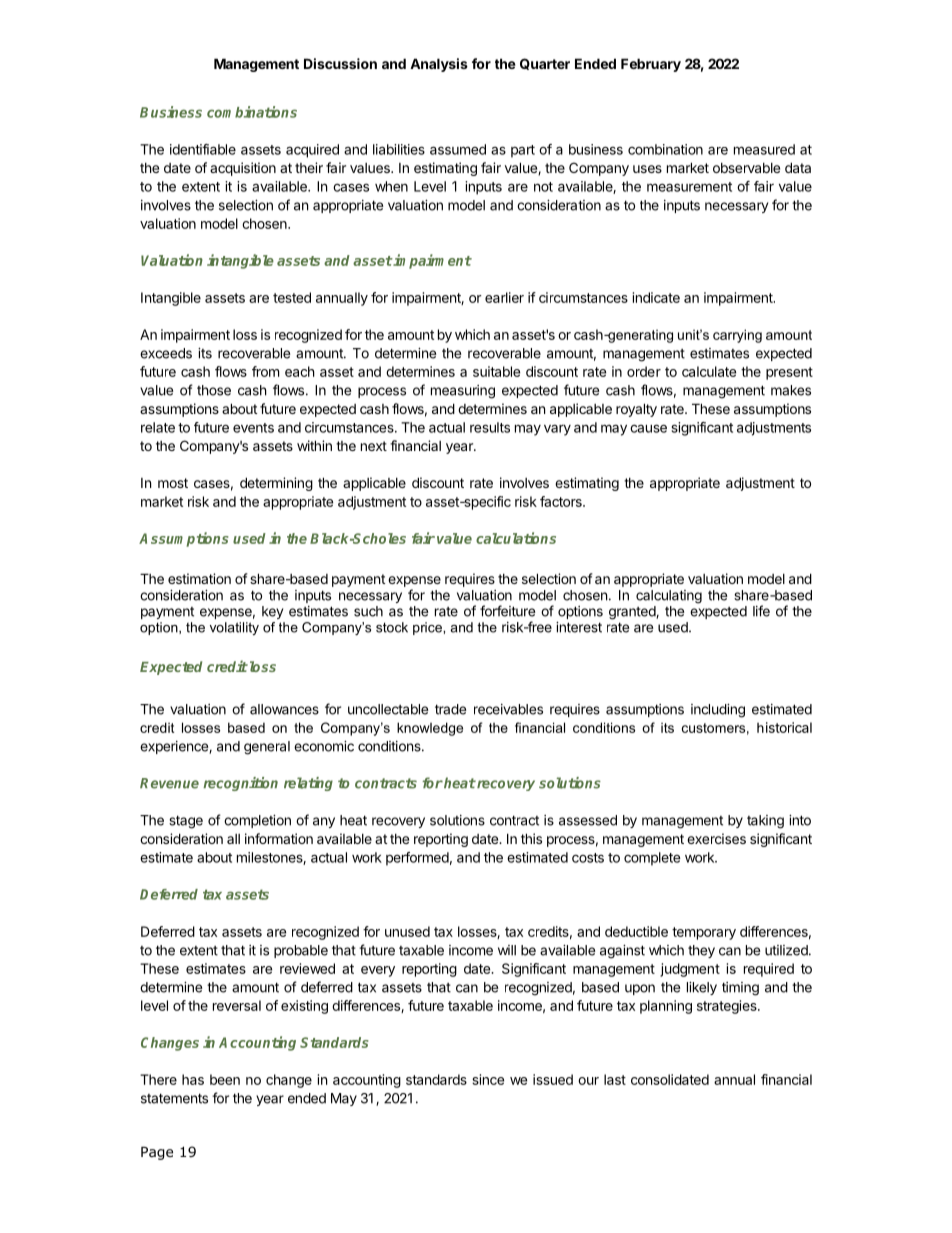 The height and width of the screenshot is (1233, 952). I want to click on since, so click(488, 1079).
